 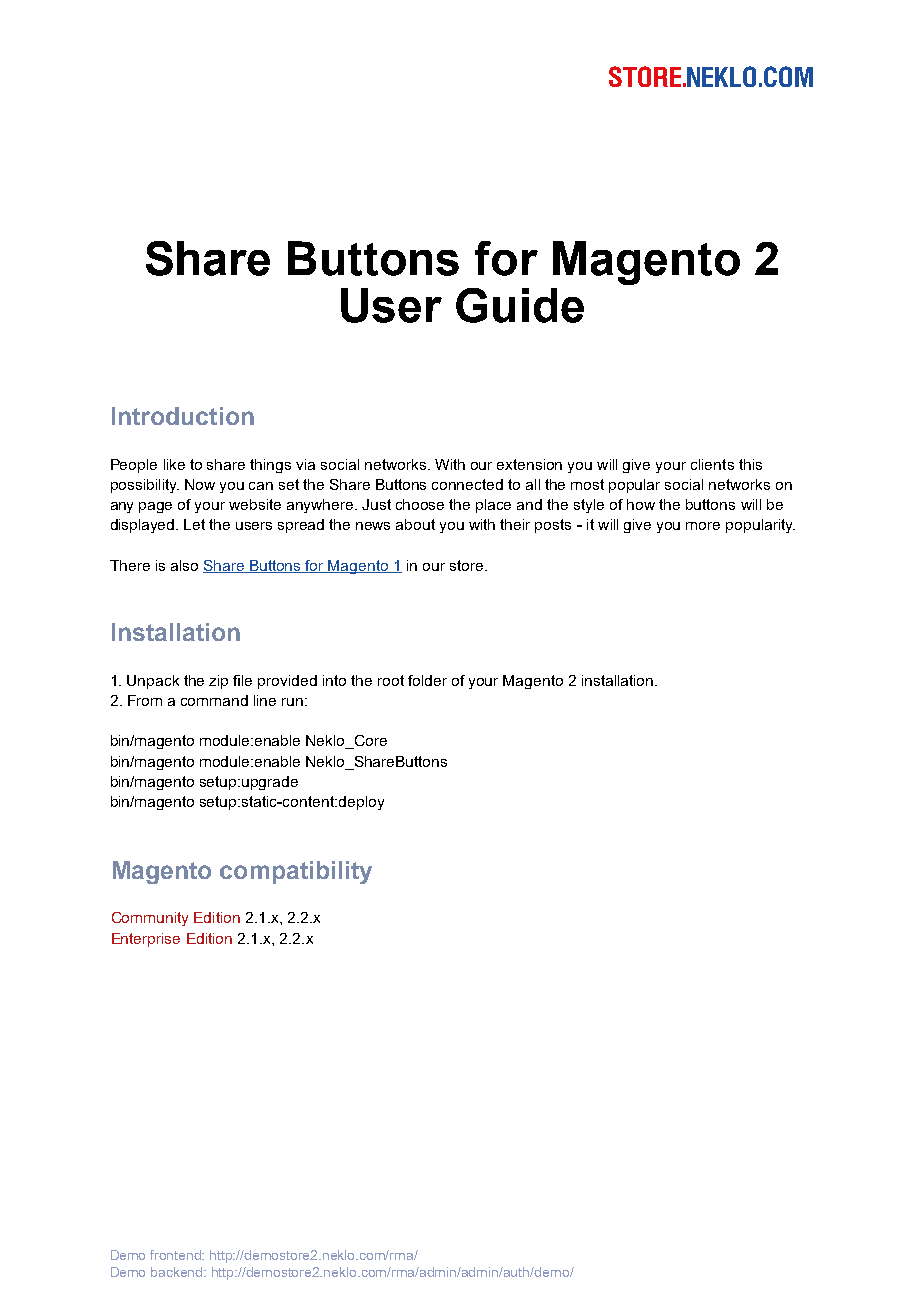 What do you see at coordinates (520, 305) in the image?
I see `Guide` at bounding box center [520, 305].
